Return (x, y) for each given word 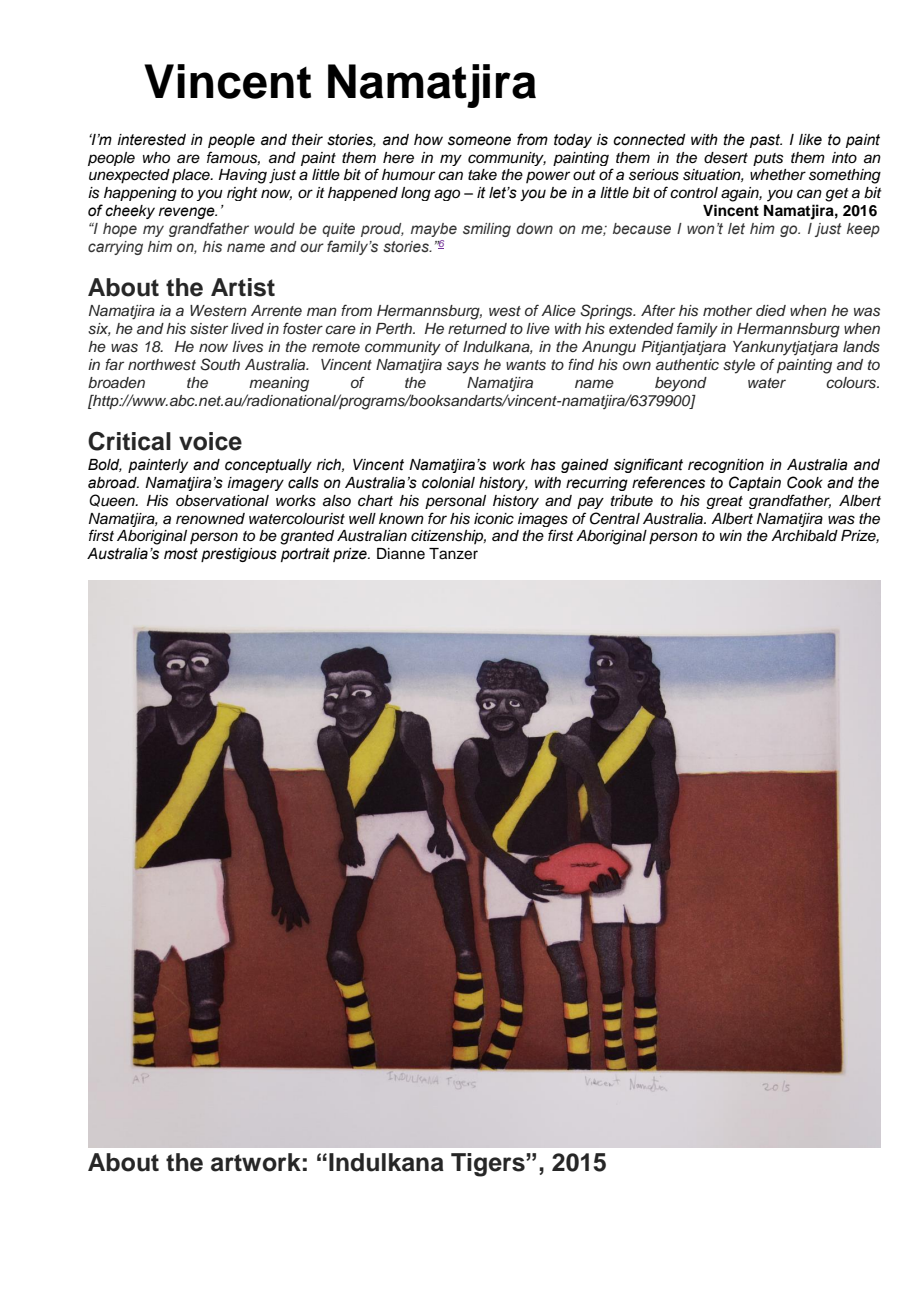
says (463, 367)
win (731, 535)
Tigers (489, 1165)
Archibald (804, 536)
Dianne (401, 554)
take (482, 174)
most (181, 554)
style (739, 366)
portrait (305, 555)
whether (778, 175)
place (192, 176)
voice (210, 441)
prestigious (239, 555)
